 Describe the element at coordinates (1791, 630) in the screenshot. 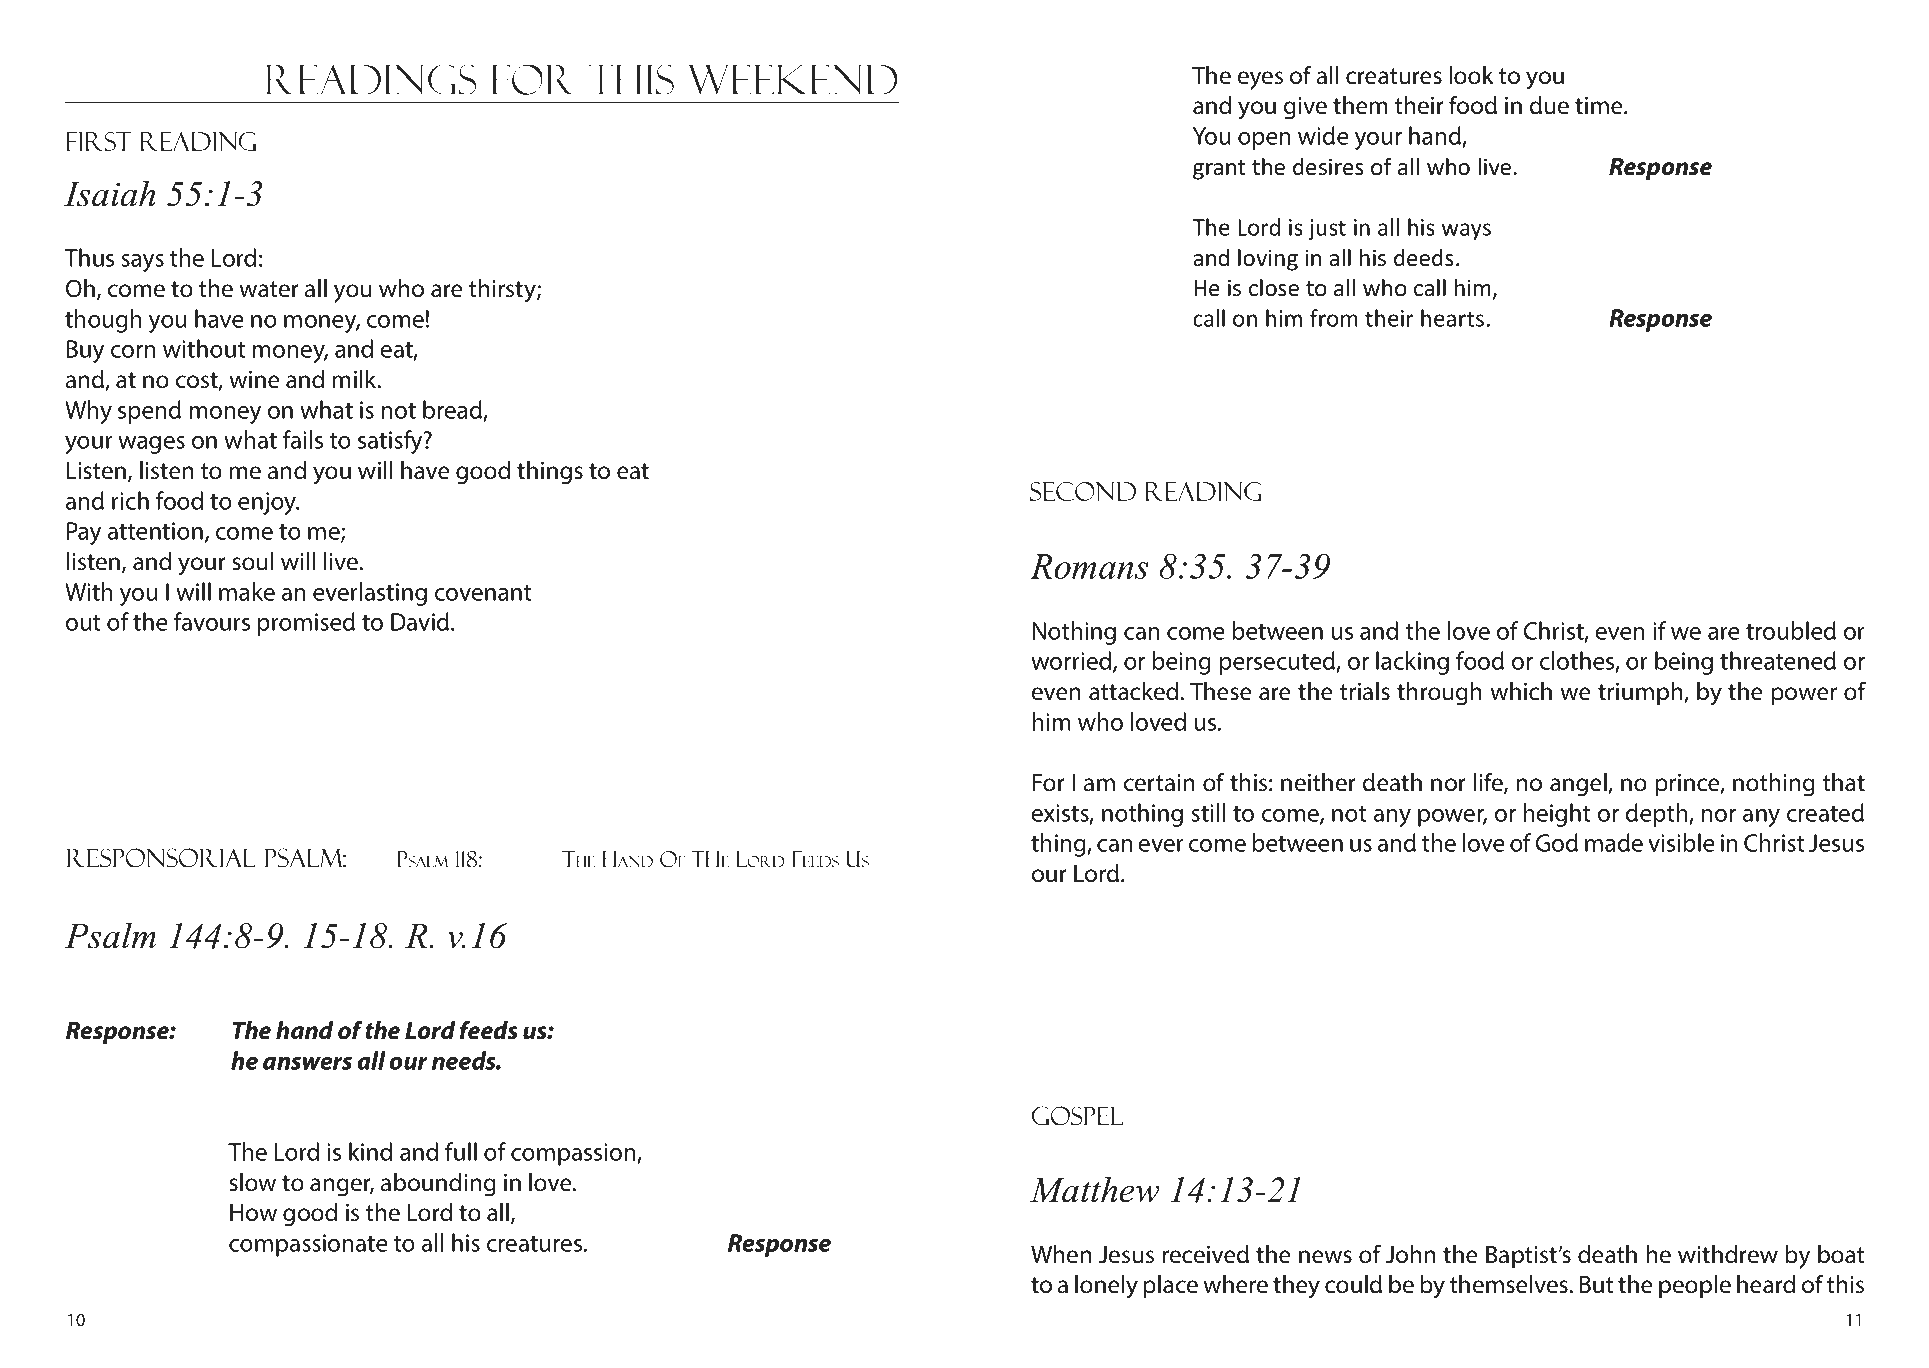

I see `troubled` at that location.
